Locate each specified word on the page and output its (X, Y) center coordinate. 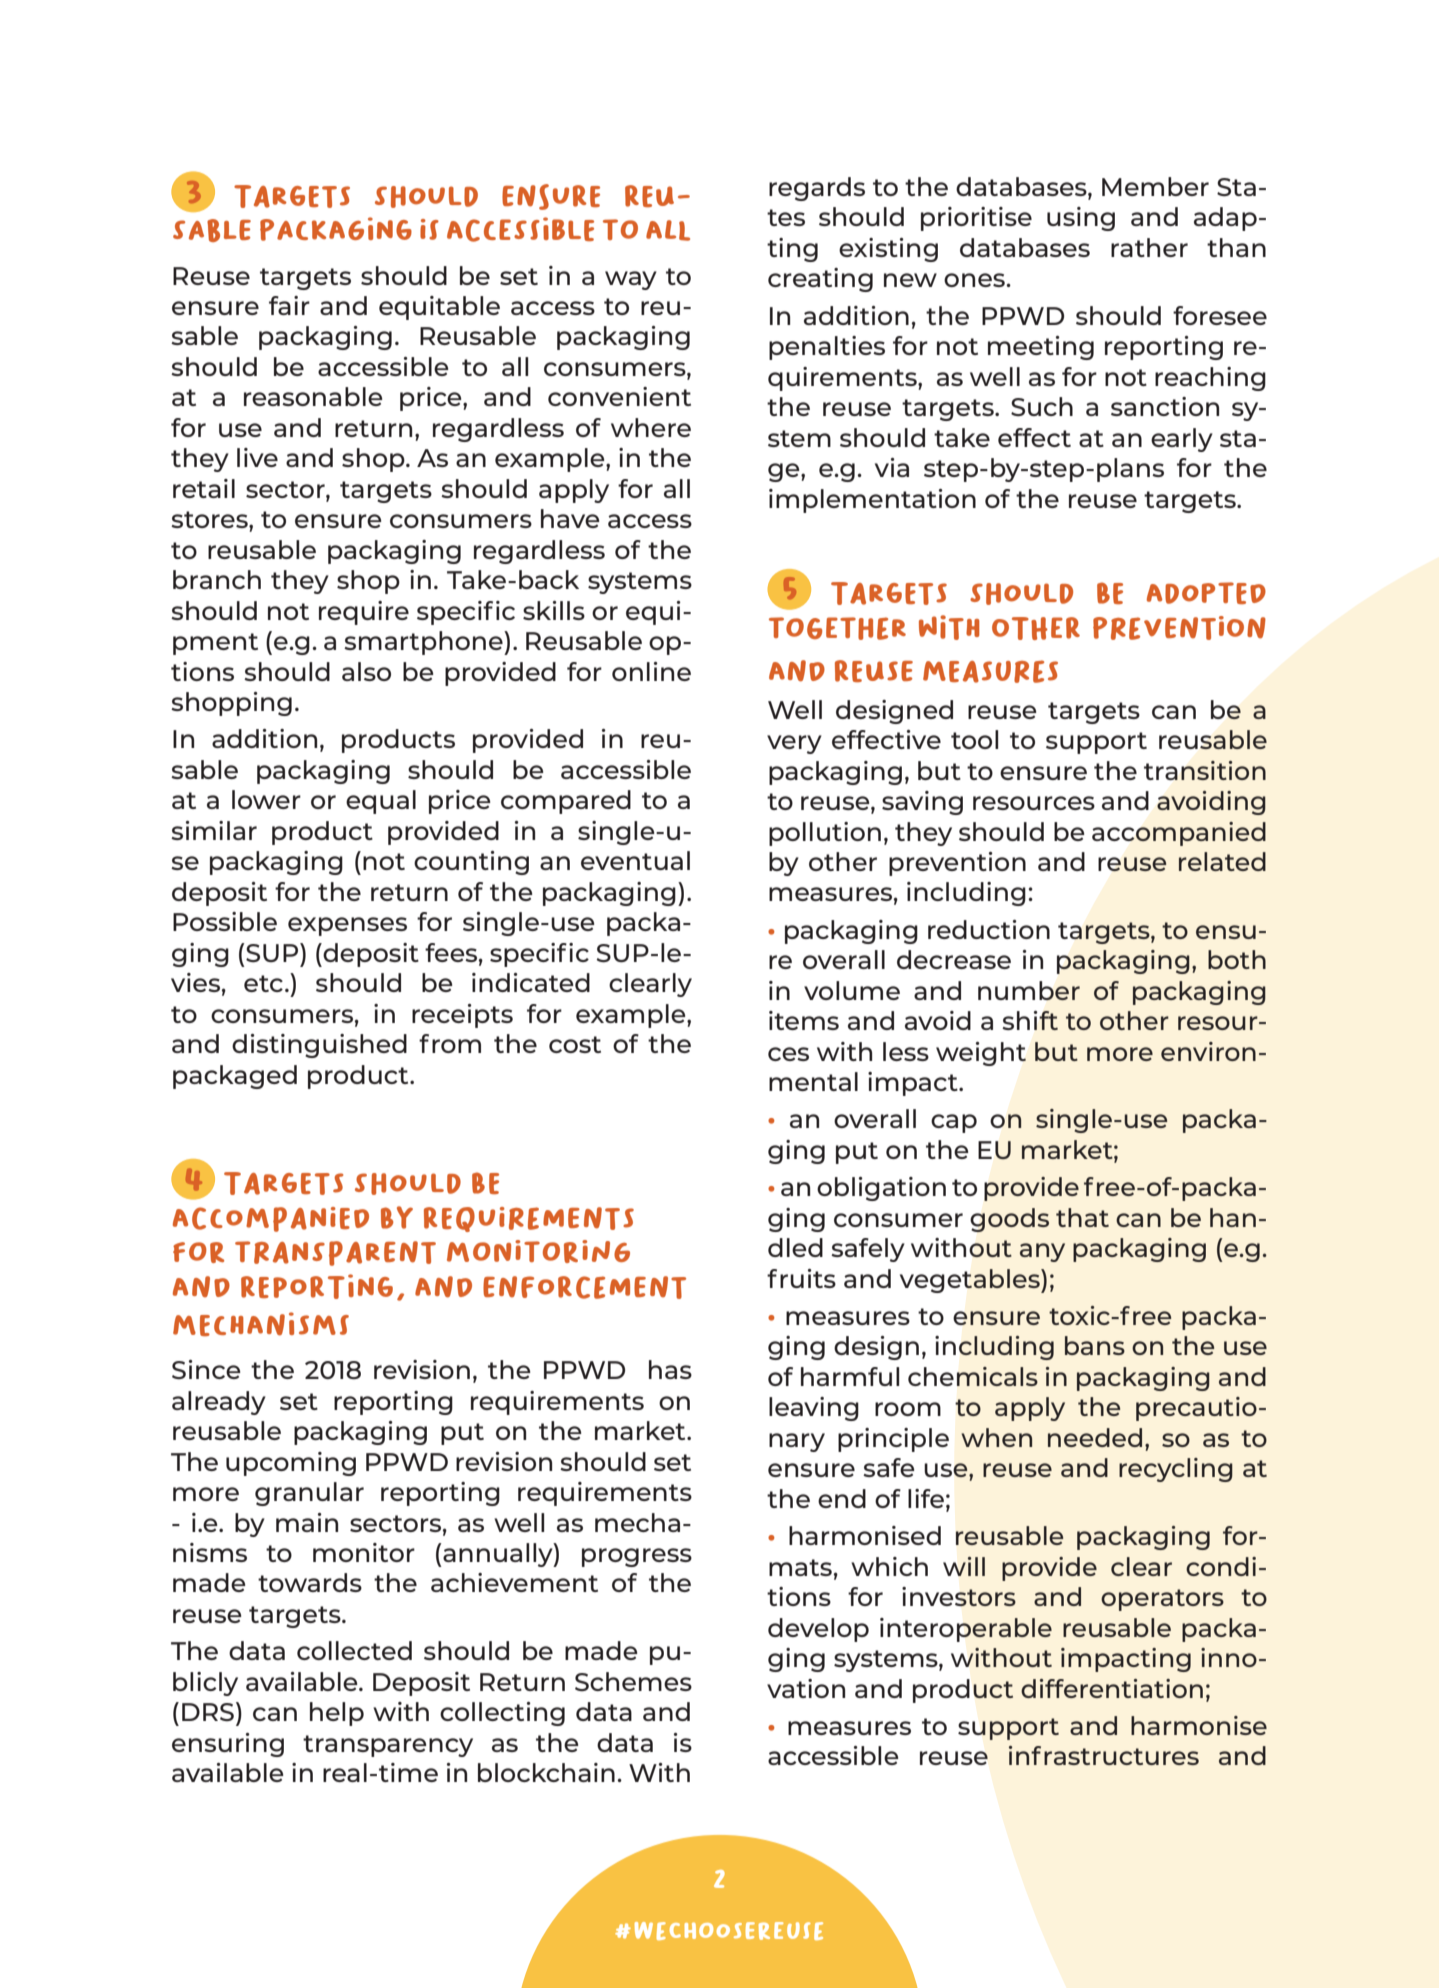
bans (1095, 1345)
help (337, 1714)
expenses (347, 926)
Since (206, 1369)
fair (289, 305)
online (651, 671)
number (1029, 990)
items (804, 1020)
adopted (1206, 593)
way (631, 280)
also (366, 671)
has (670, 1369)
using (1081, 219)
